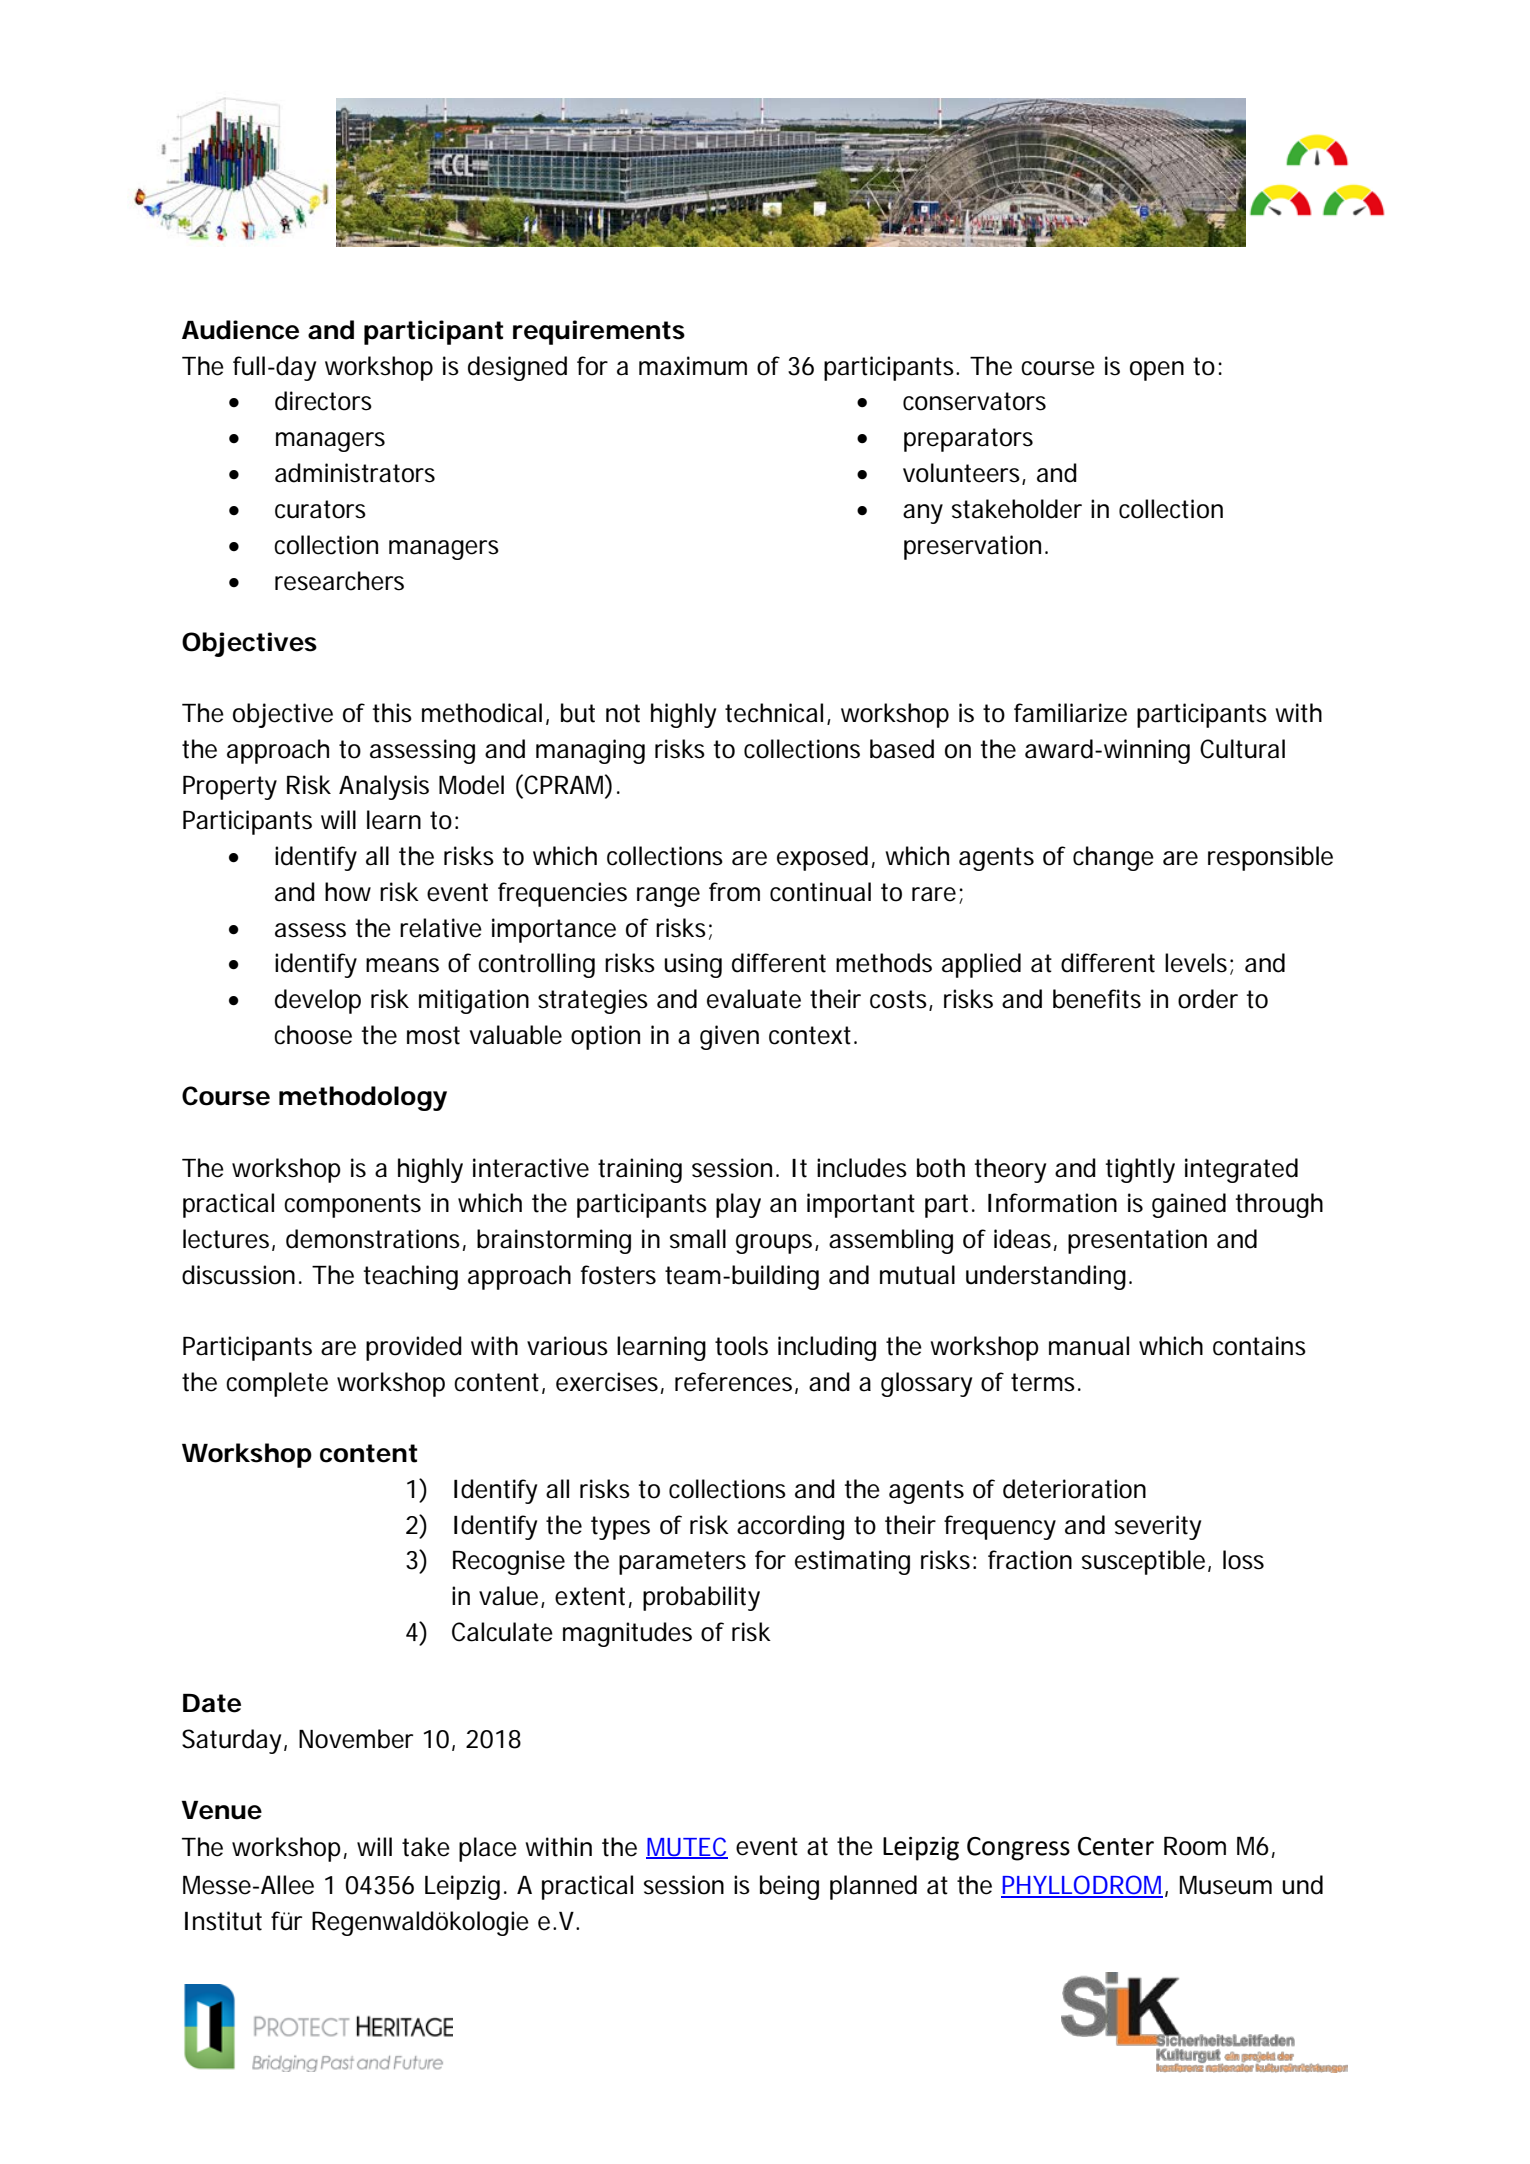 This document has height=2164, width=1530. What do you see at coordinates (1116, 1846) in the document?
I see `Center` at bounding box center [1116, 1846].
